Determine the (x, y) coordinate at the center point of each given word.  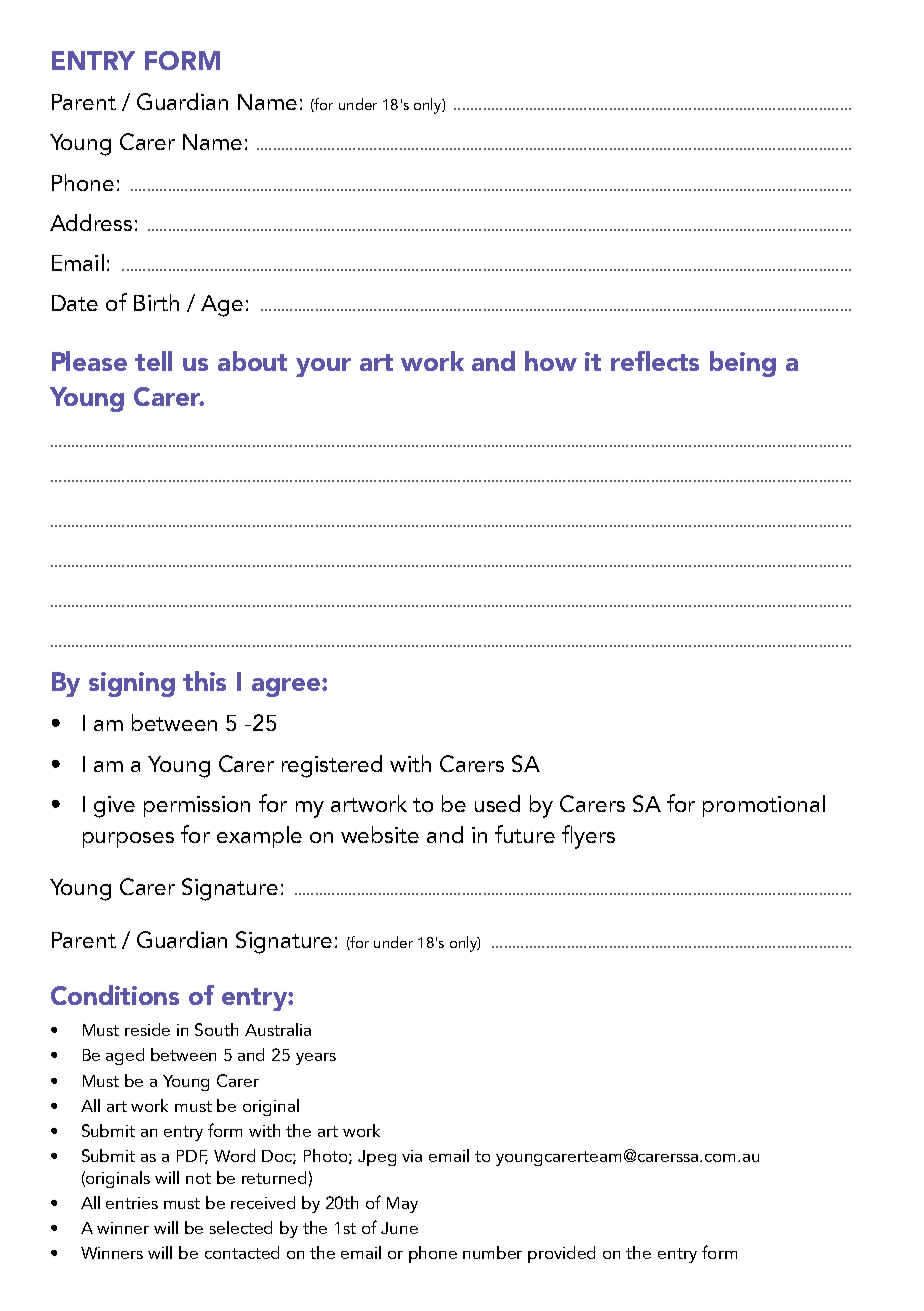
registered (332, 766)
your (323, 367)
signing (132, 684)
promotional (764, 806)
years (316, 1059)
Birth (156, 302)
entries (132, 1203)
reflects (655, 361)
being (743, 364)
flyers (588, 837)
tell (153, 361)
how (551, 361)
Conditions (115, 995)
